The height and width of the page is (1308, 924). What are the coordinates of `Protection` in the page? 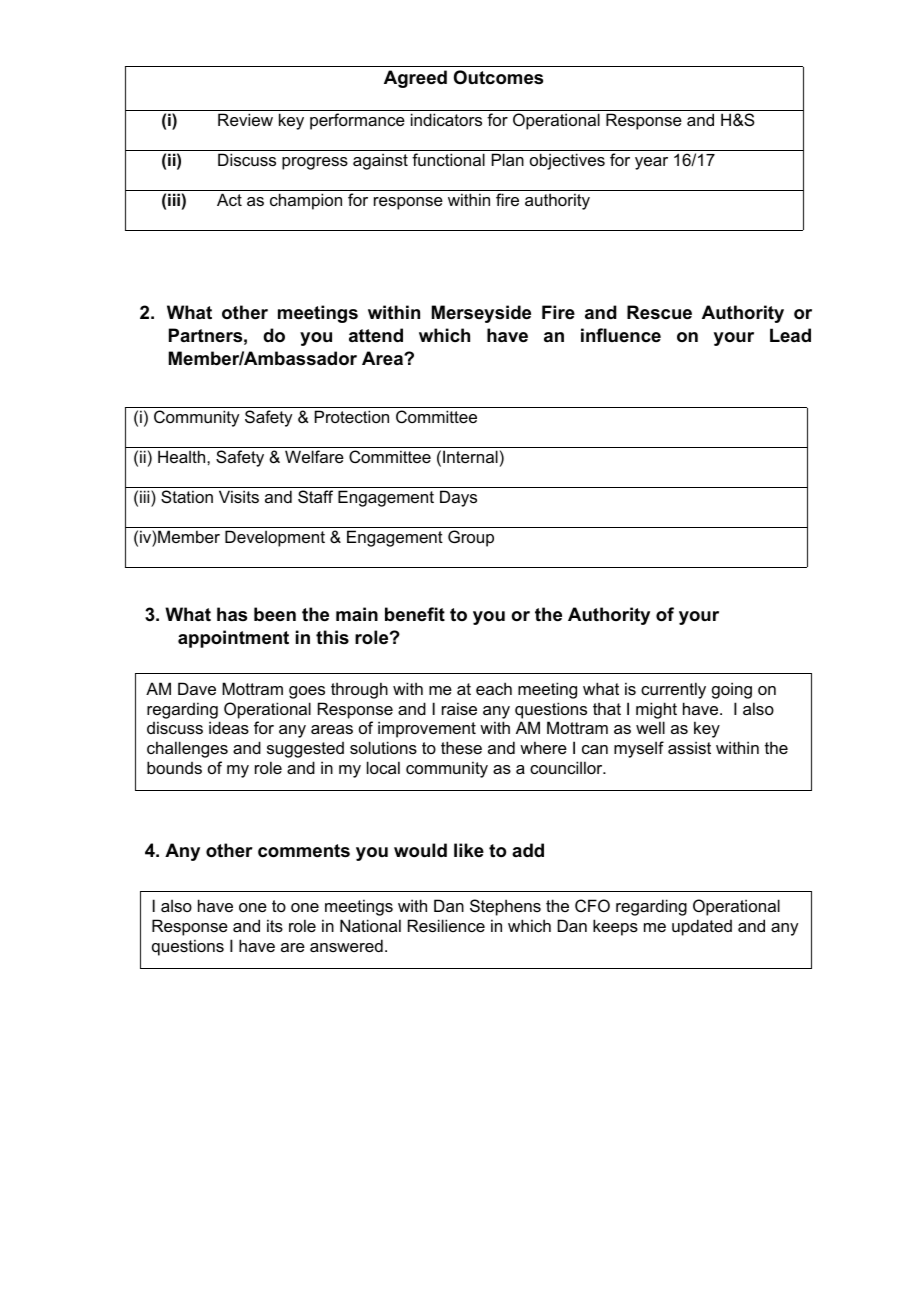 It's located at (352, 416).
